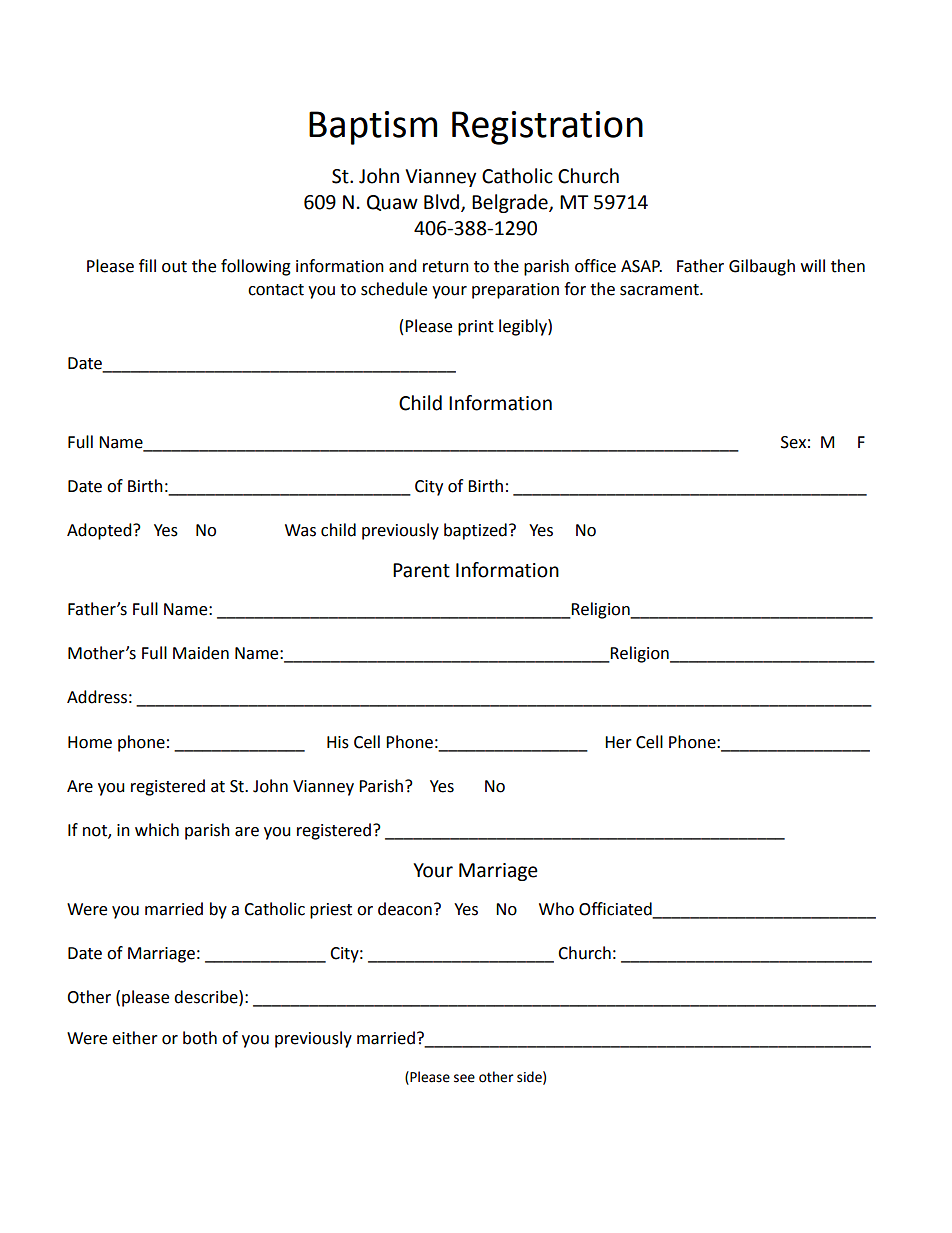  What do you see at coordinates (660, 290) in the document?
I see `sacrament` at bounding box center [660, 290].
